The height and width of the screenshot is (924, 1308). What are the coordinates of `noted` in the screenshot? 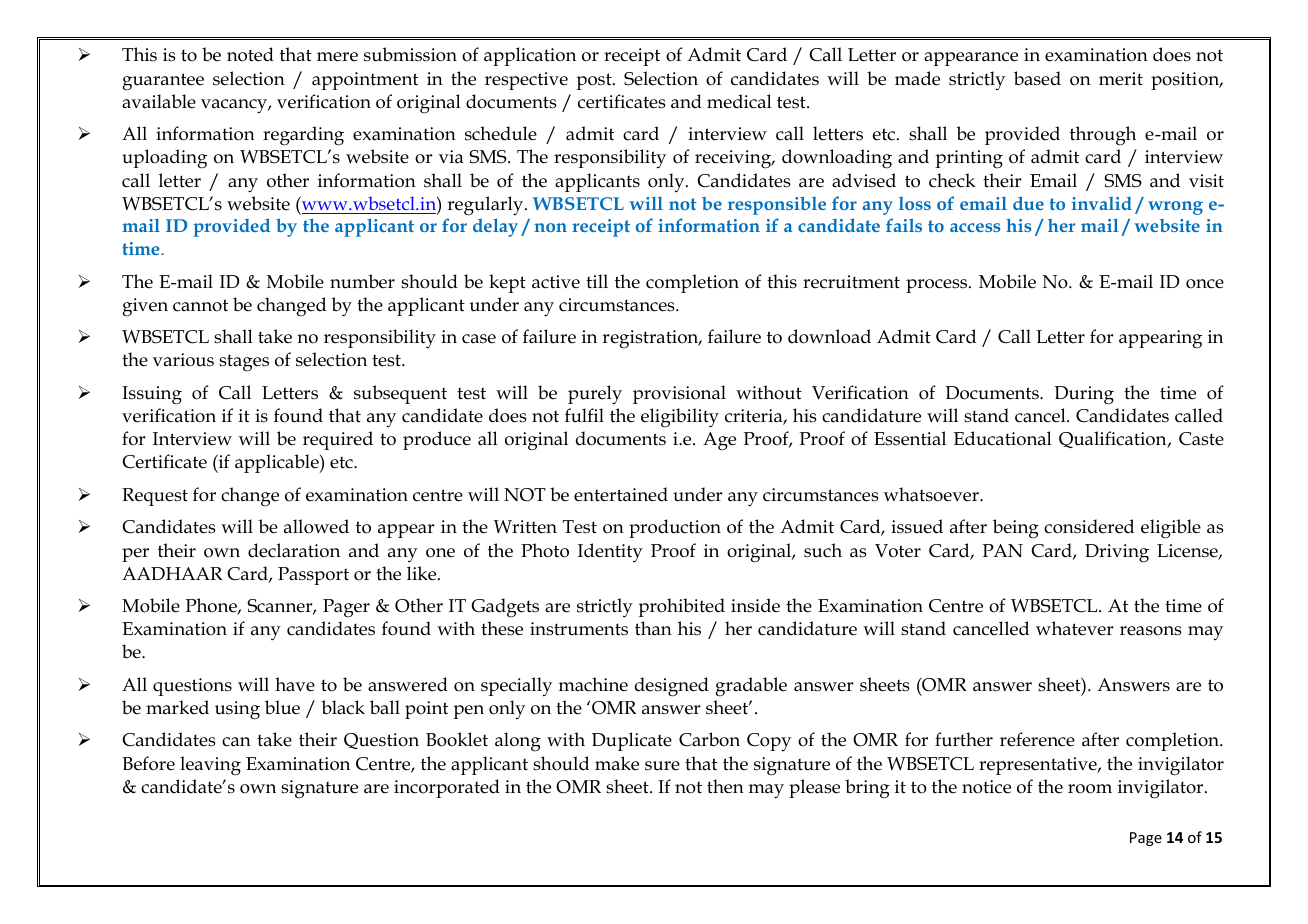 It's located at (250, 54).
